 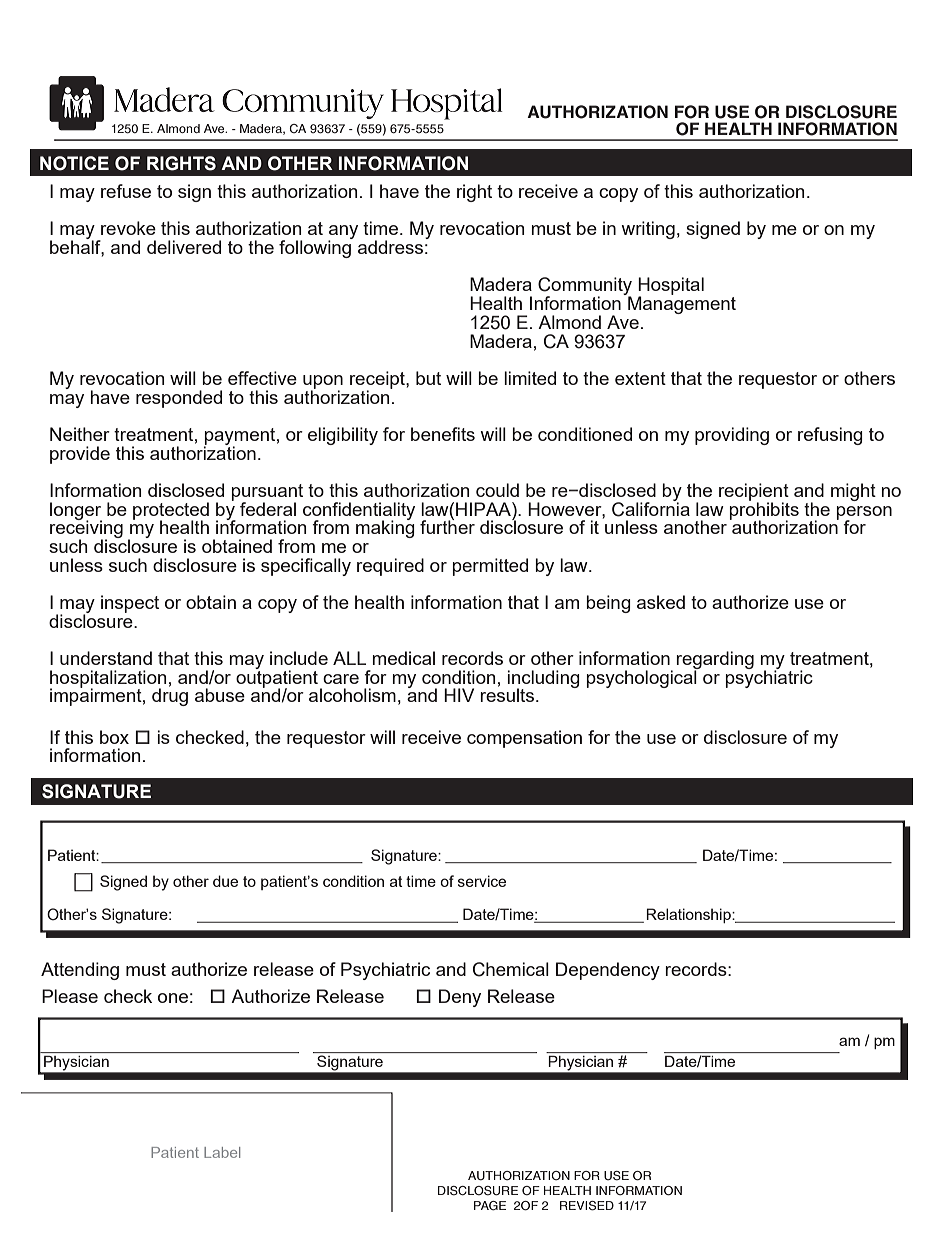 What do you see at coordinates (764, 511) in the page?
I see `prohibits` at bounding box center [764, 511].
